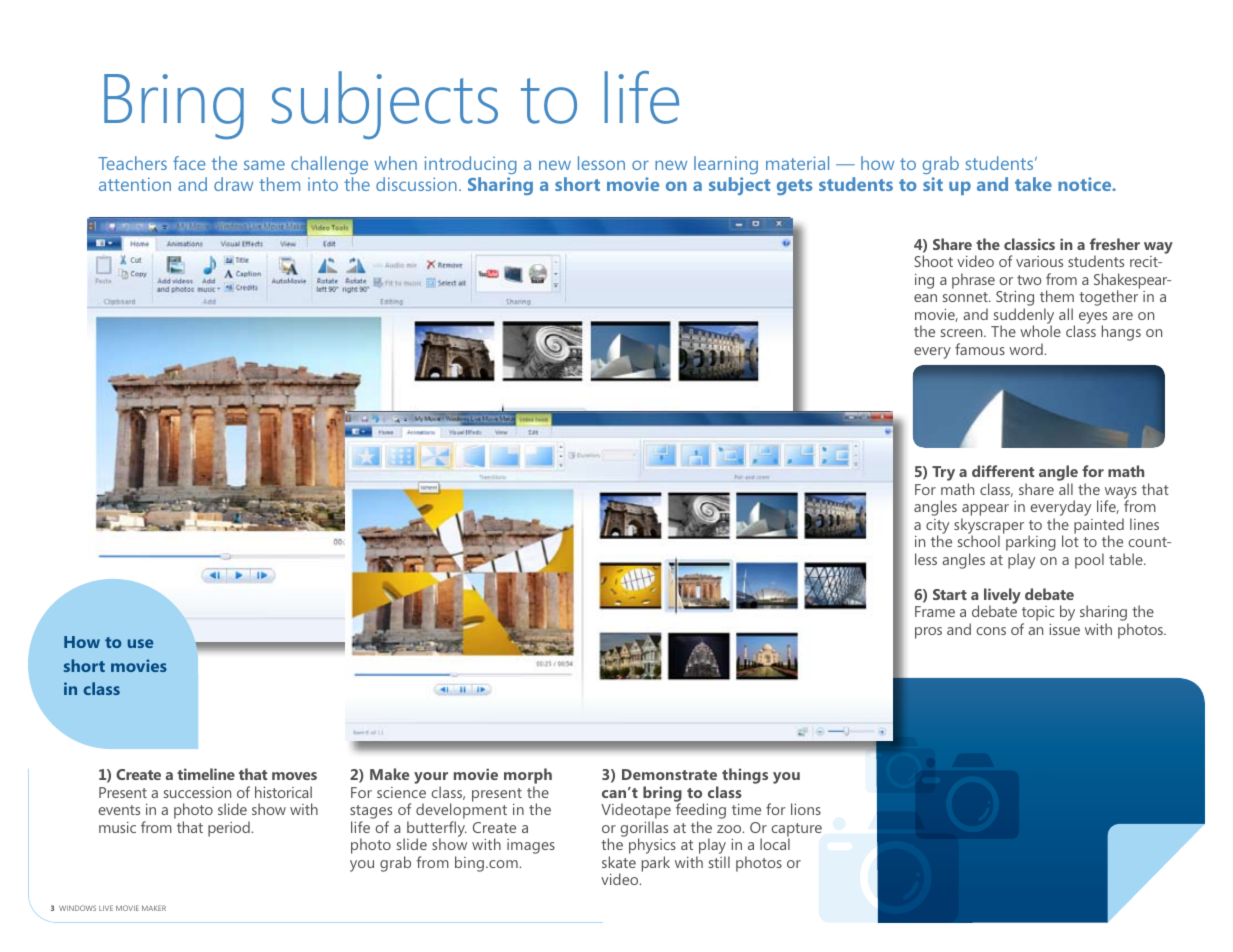  What do you see at coordinates (619, 862) in the page?
I see `skate` at bounding box center [619, 862].
